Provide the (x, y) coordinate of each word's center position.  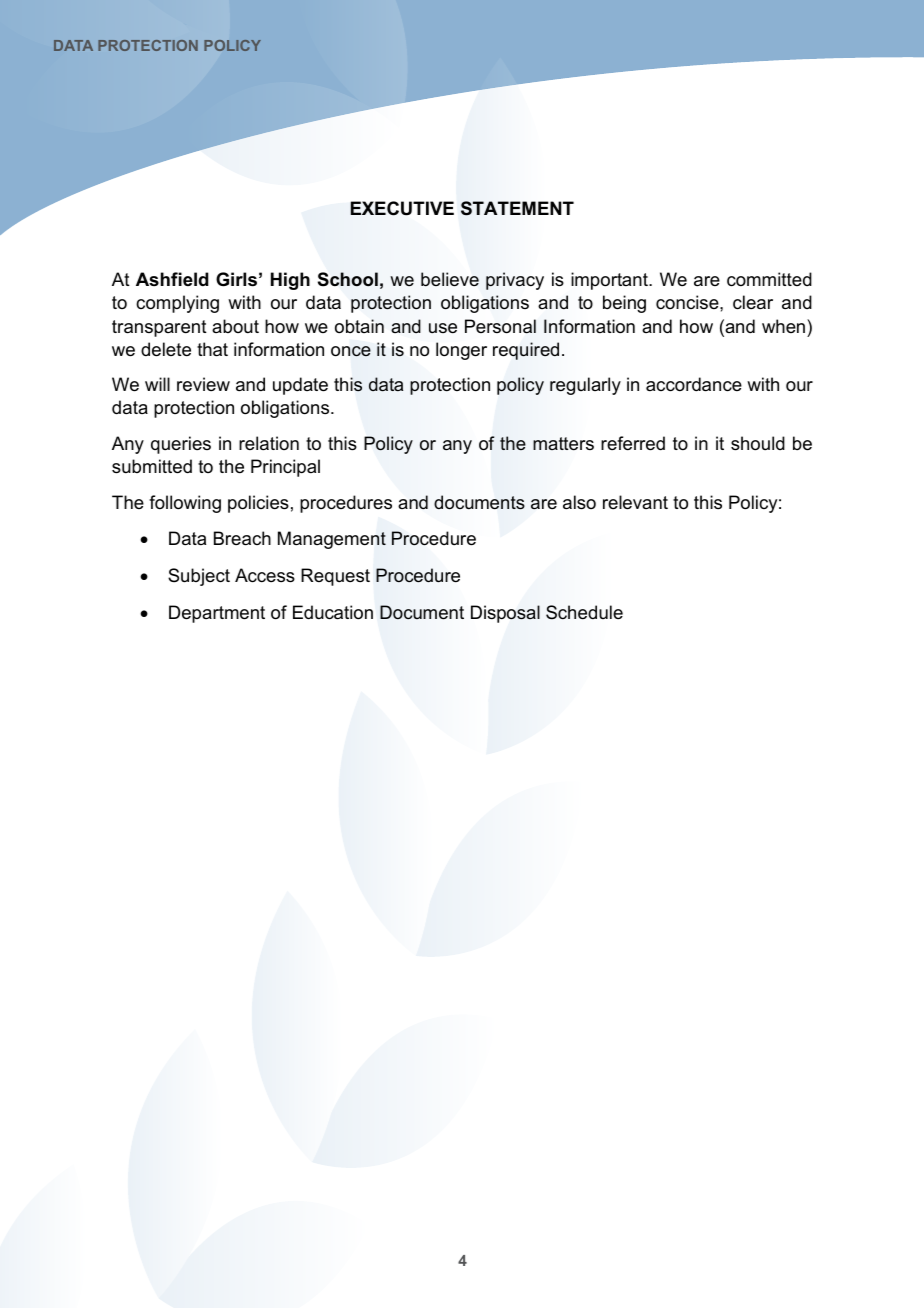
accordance (694, 384)
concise (688, 302)
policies (258, 504)
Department (217, 614)
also (579, 502)
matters (563, 443)
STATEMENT (517, 208)
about (235, 326)
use (443, 328)
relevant (635, 502)
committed (769, 279)
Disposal (505, 614)
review (203, 384)
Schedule (584, 612)
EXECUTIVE (402, 208)
